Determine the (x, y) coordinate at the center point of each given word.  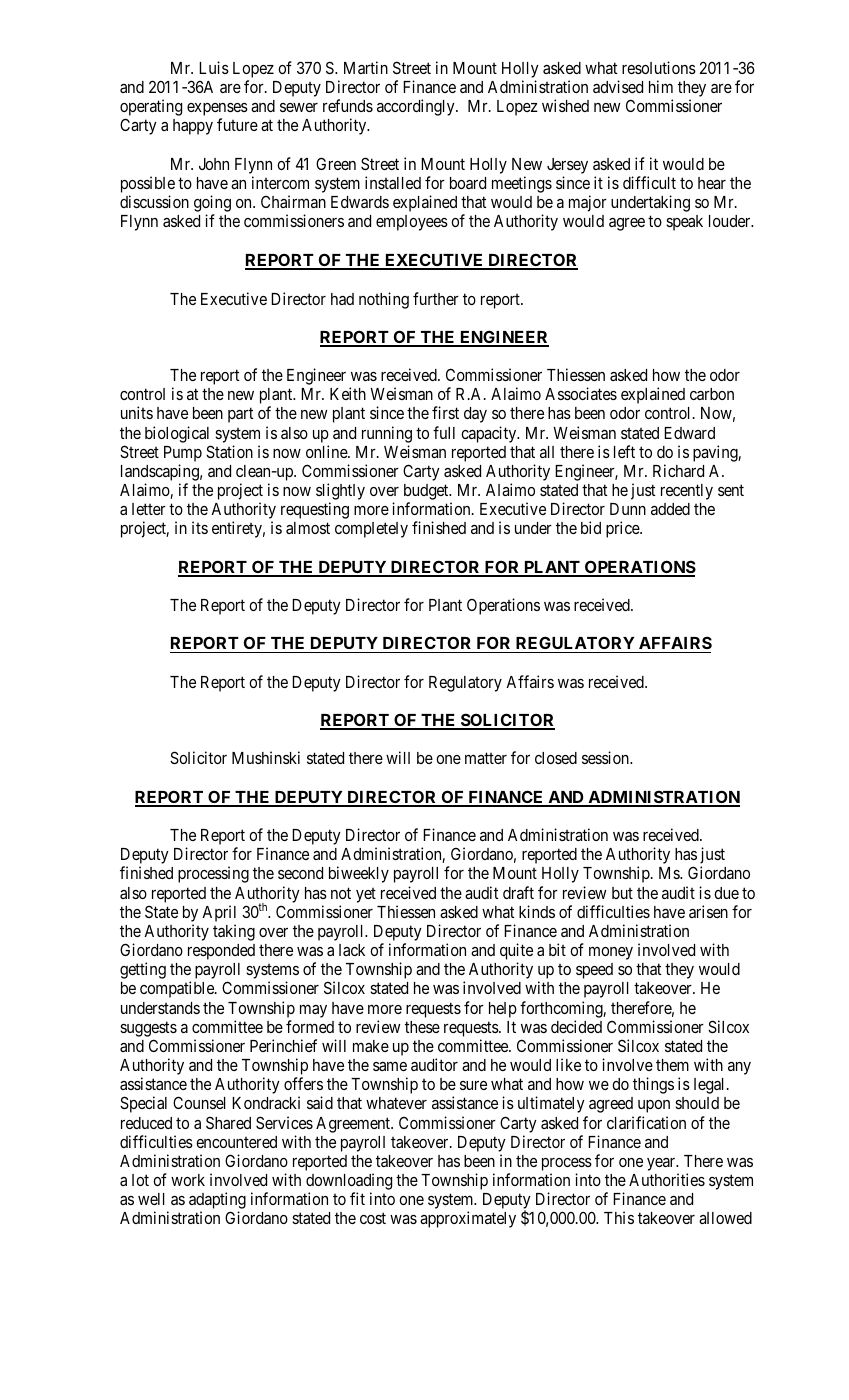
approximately (468, 1219)
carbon (712, 394)
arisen (708, 911)
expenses (217, 111)
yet (366, 895)
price (623, 529)
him (661, 86)
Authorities (667, 1179)
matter (486, 758)
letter (149, 509)
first (445, 412)
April (219, 913)
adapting (217, 1202)
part (240, 415)
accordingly (417, 107)
